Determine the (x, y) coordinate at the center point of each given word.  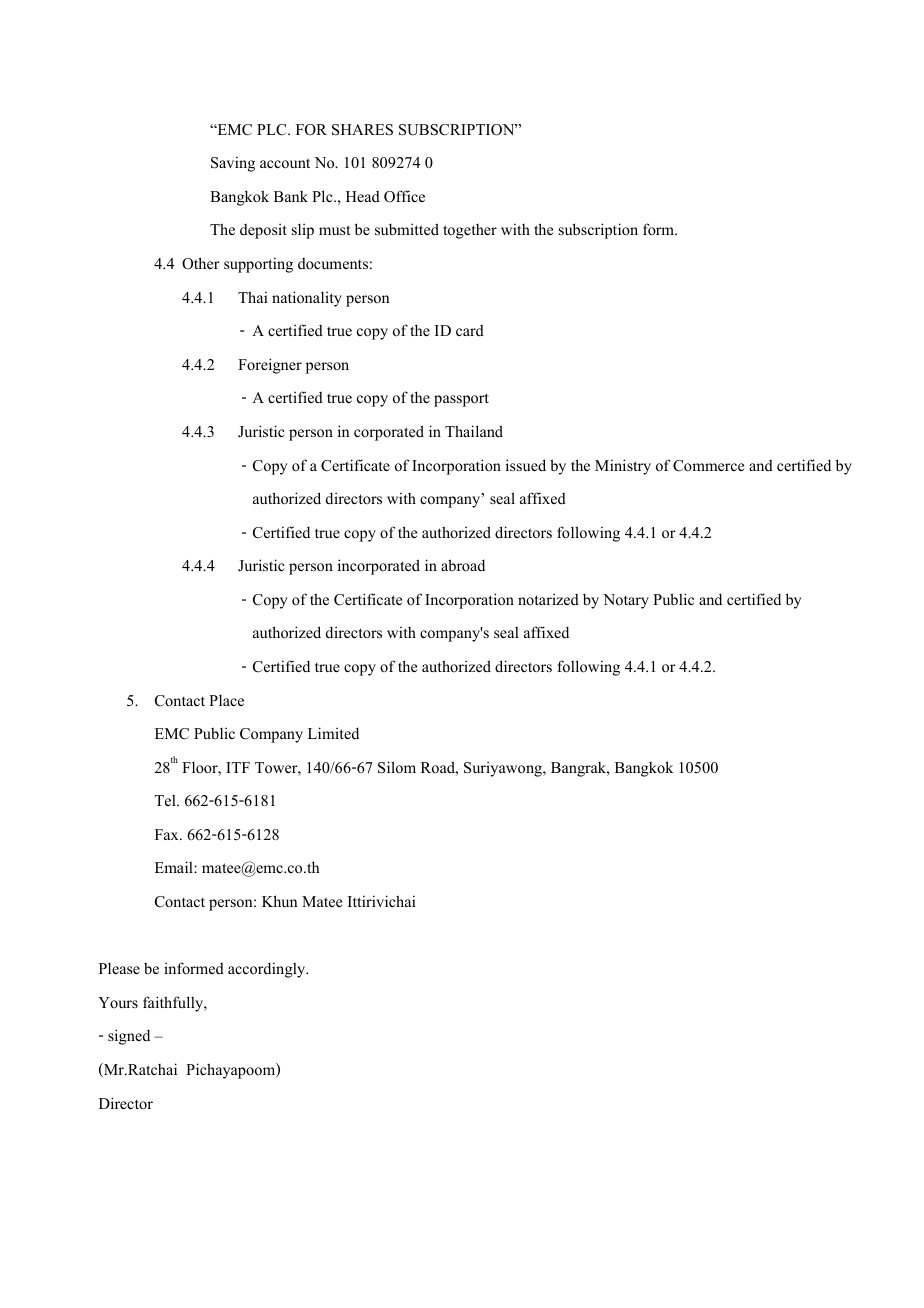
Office (404, 196)
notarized (548, 599)
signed (129, 1037)
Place (226, 700)
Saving (233, 164)
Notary (626, 601)
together (470, 231)
